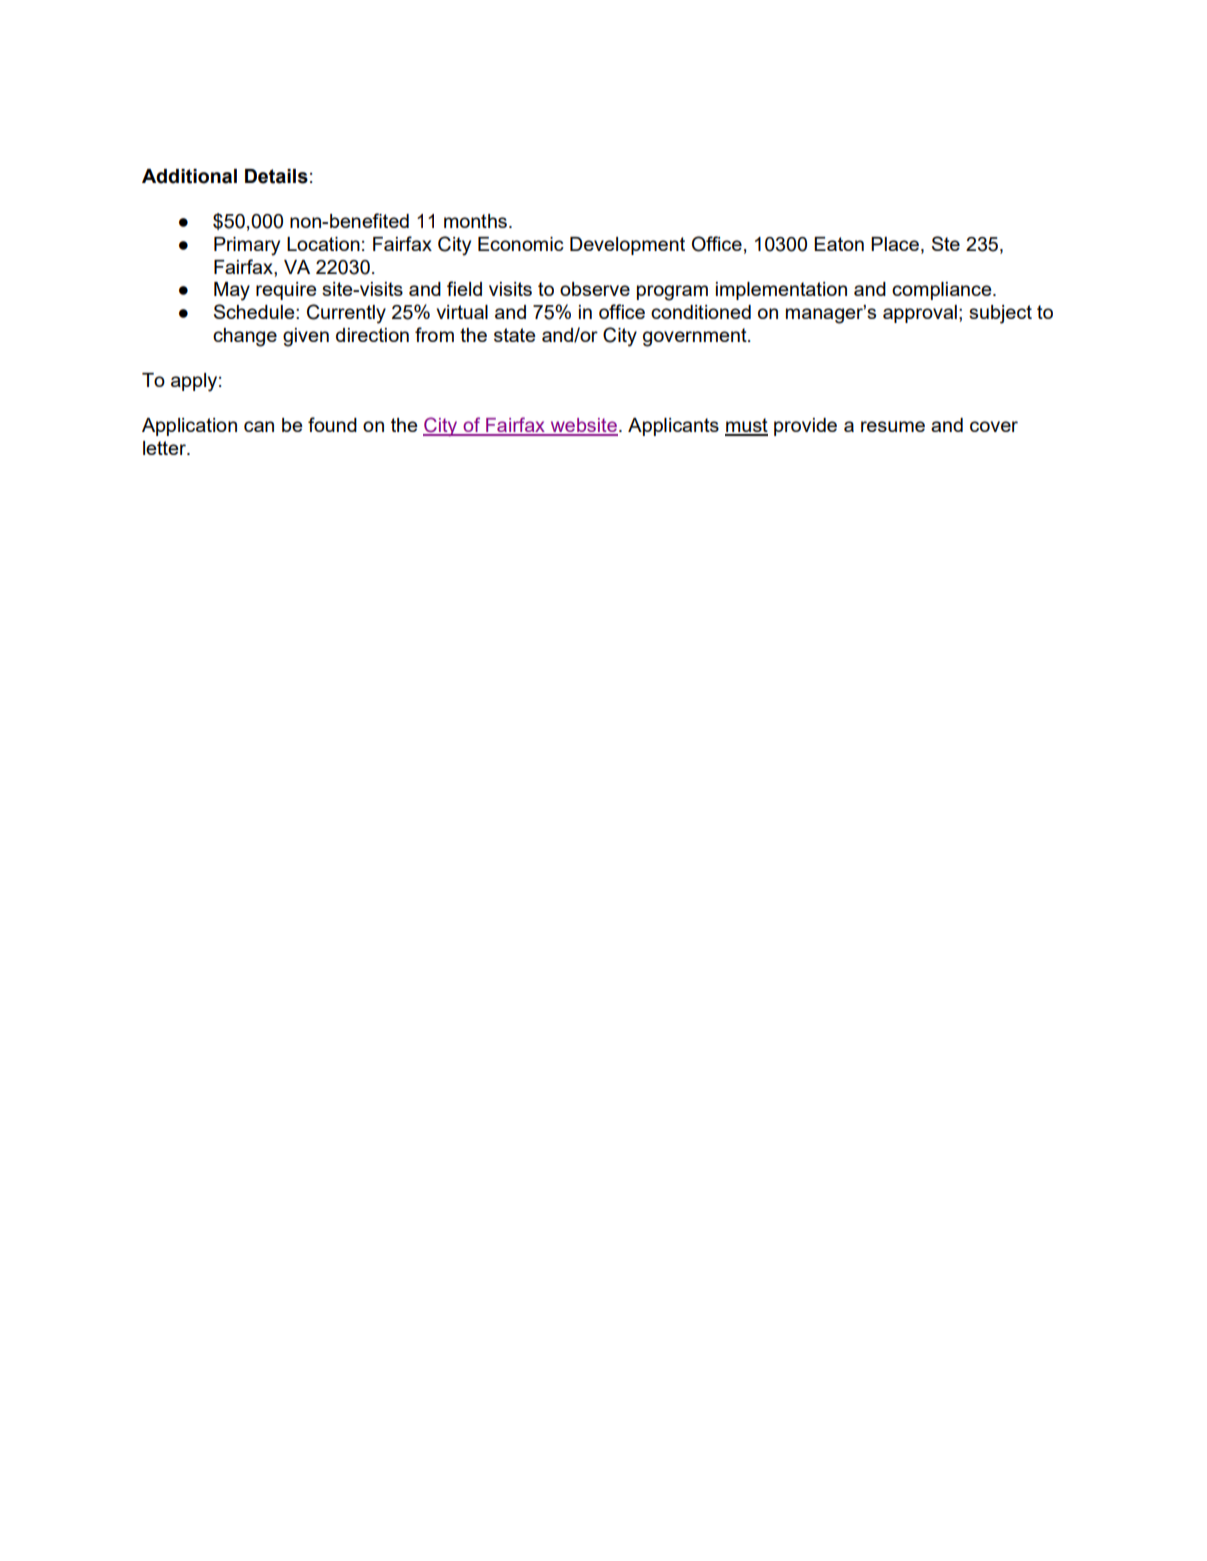 The image size is (1207, 1561). What do you see at coordinates (920, 314) in the screenshot?
I see `approval` at bounding box center [920, 314].
